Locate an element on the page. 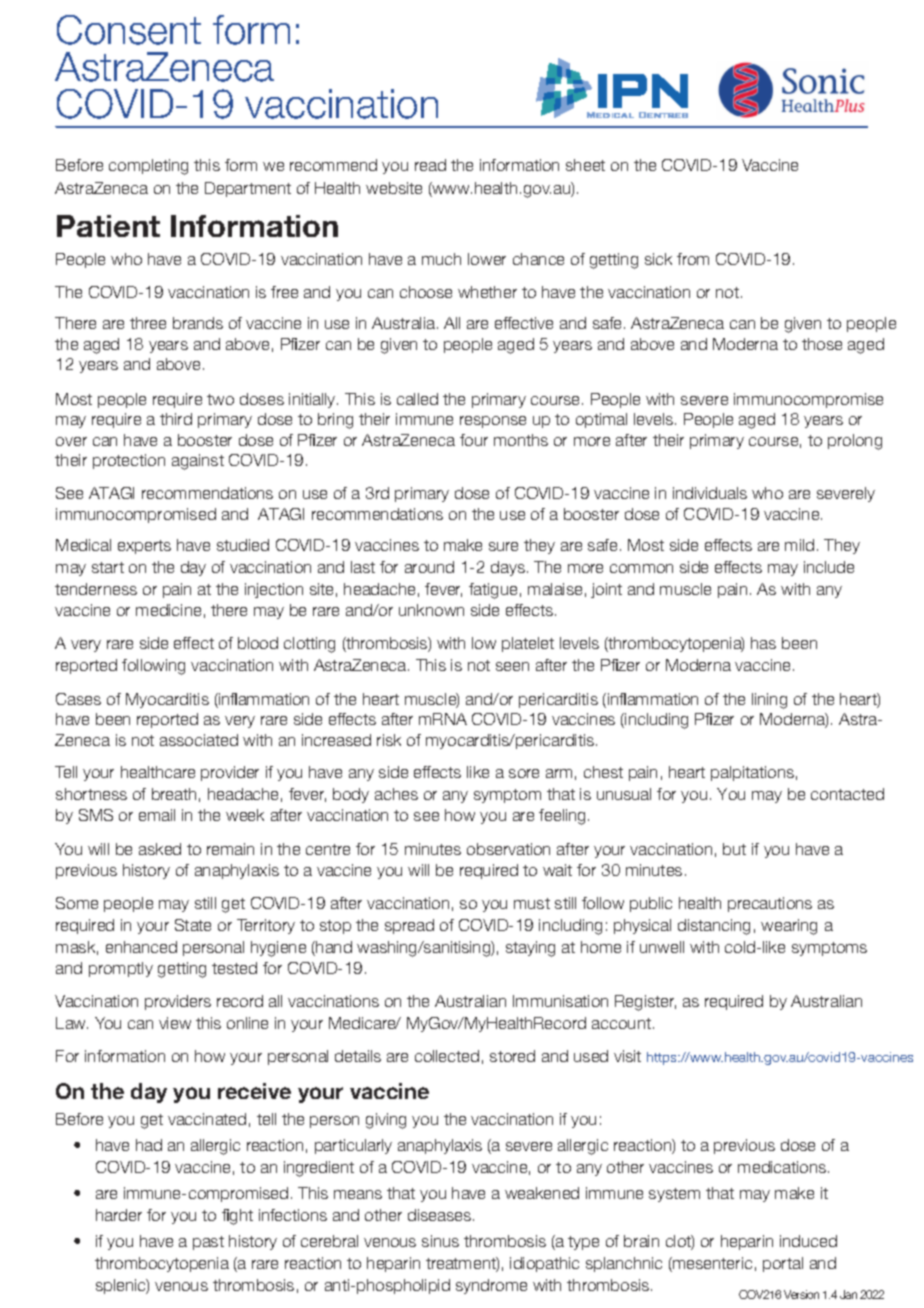  wearing is located at coordinates (789, 927).
